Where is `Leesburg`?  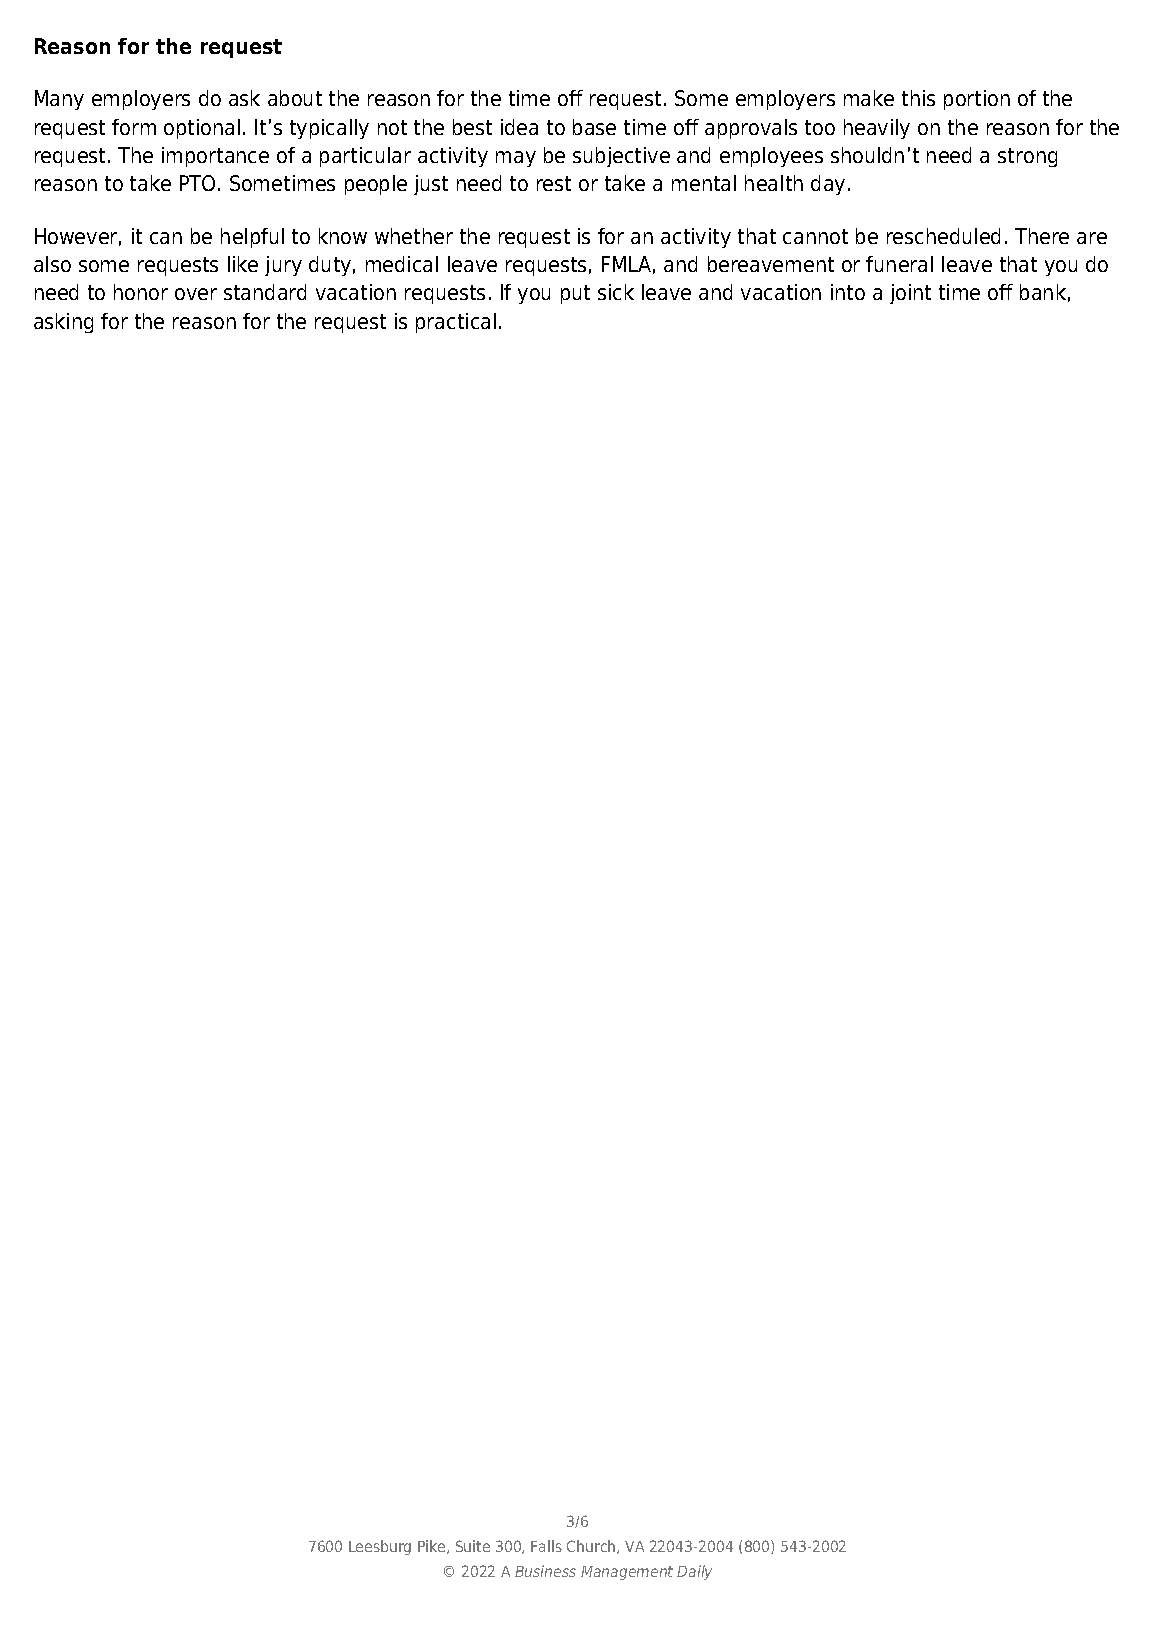
Leesburg is located at coordinates (380, 1547).
